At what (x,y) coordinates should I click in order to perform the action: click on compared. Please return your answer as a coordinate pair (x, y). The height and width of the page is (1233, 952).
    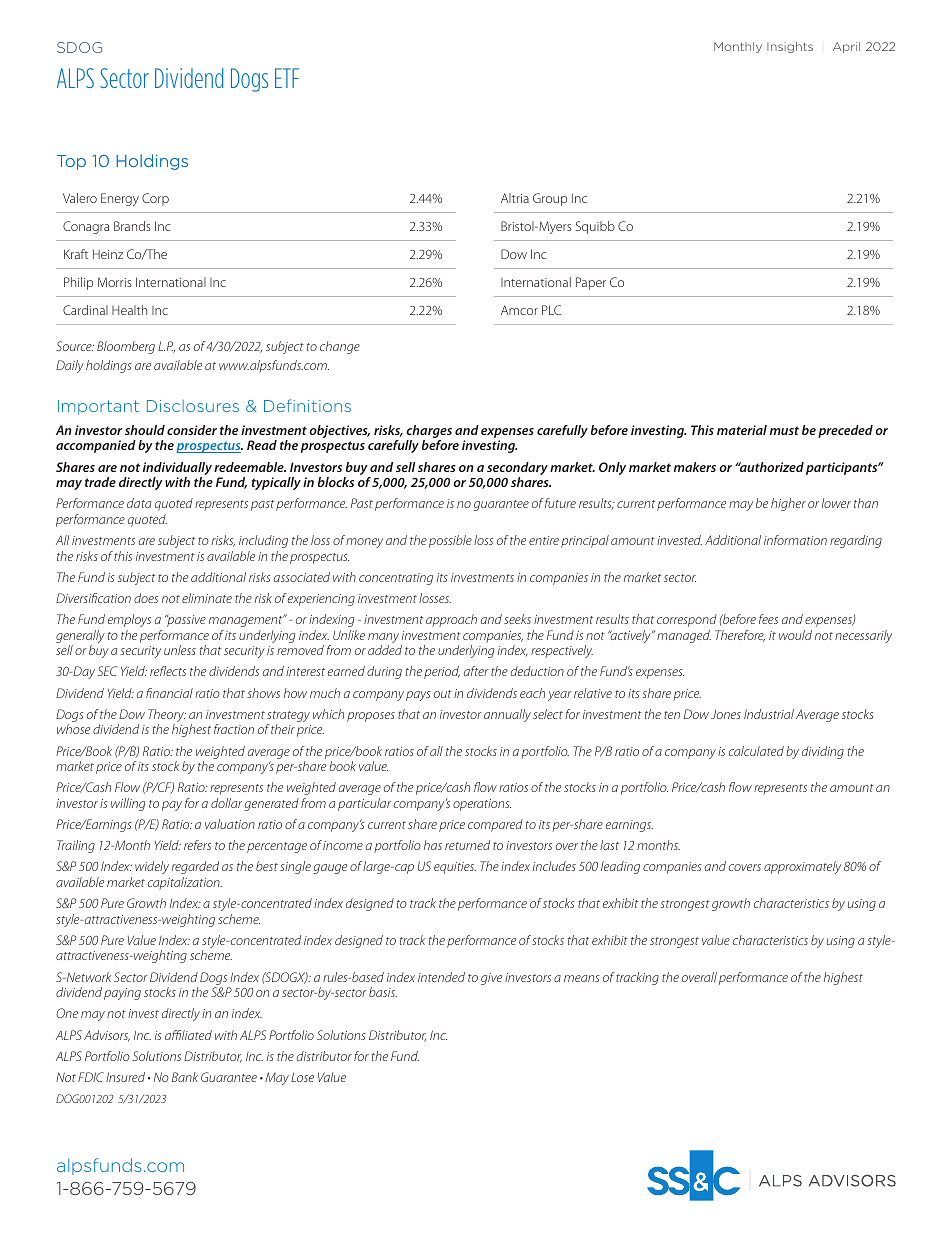
    Looking at the image, I should click on (495, 825).
